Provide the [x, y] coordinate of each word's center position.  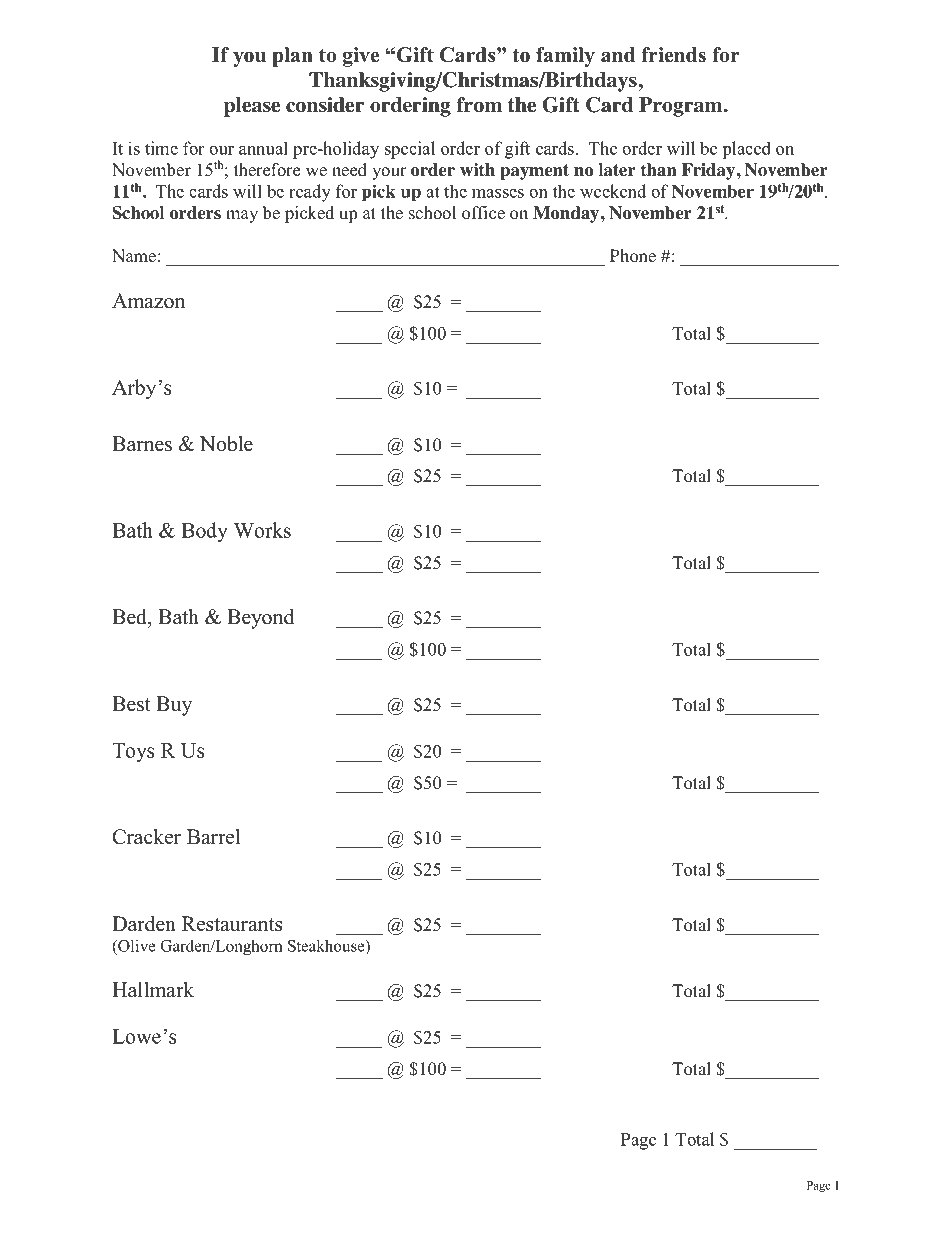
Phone [633, 256]
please [252, 107]
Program [682, 107]
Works [262, 530]
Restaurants [232, 924]
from [479, 105]
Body [204, 532]
